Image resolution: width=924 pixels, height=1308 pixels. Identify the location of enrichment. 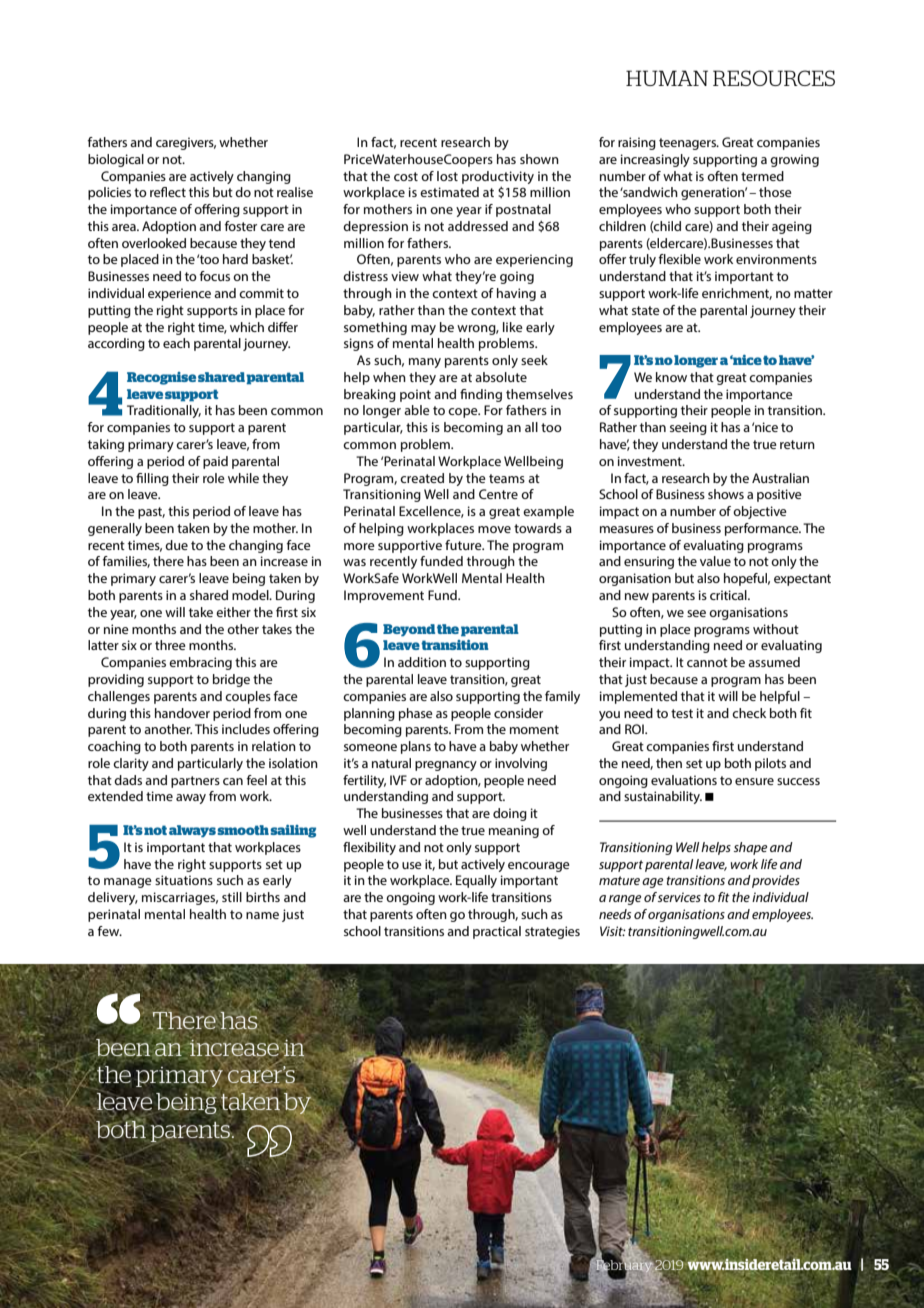
(737, 294).
